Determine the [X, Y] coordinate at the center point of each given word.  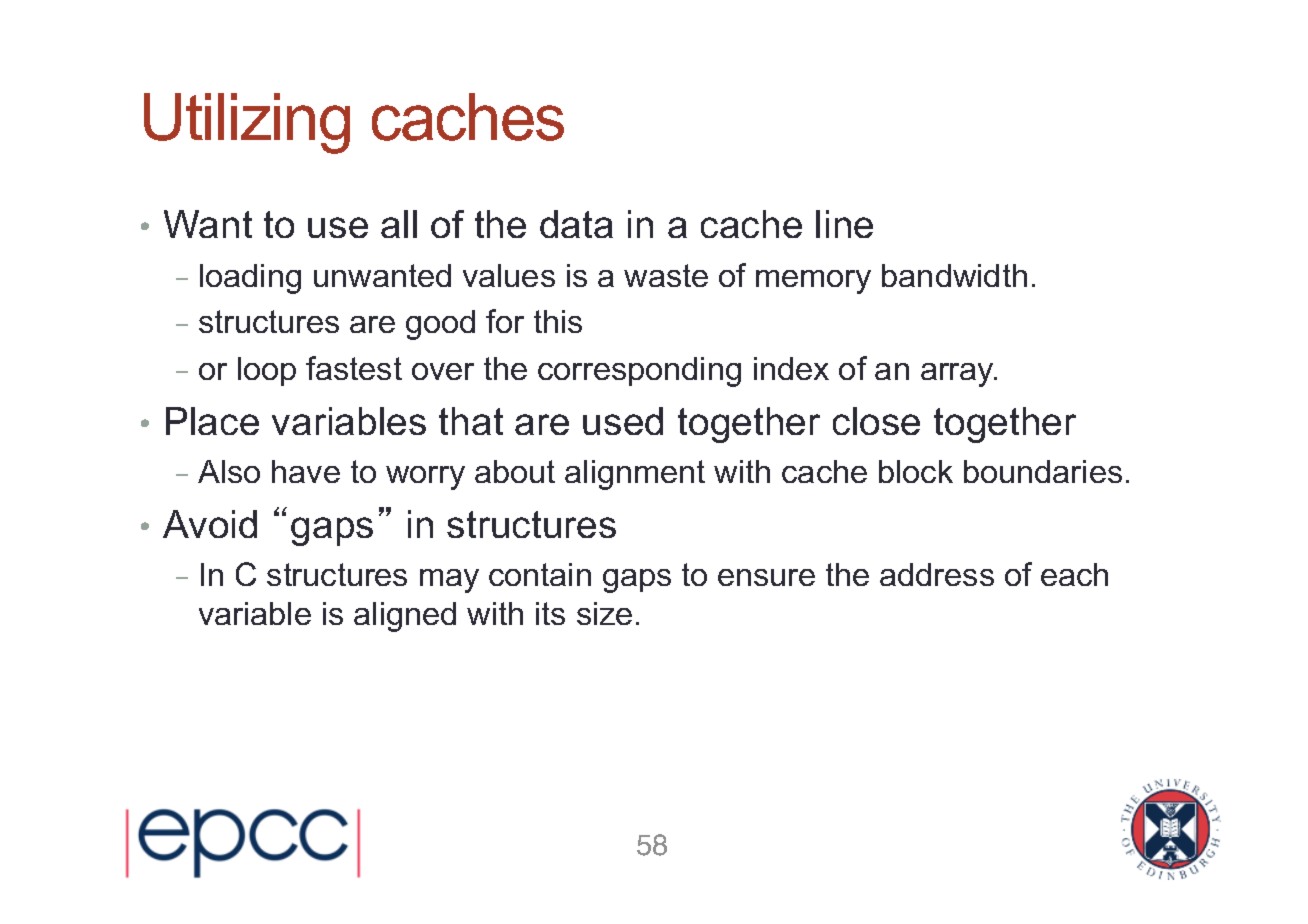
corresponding [639, 372]
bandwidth [954, 275]
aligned [405, 617]
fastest [354, 368]
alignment [635, 475]
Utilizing [247, 123]
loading [250, 279]
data [576, 224]
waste [666, 275]
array [958, 375]
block [916, 471]
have [306, 471]
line [844, 224]
